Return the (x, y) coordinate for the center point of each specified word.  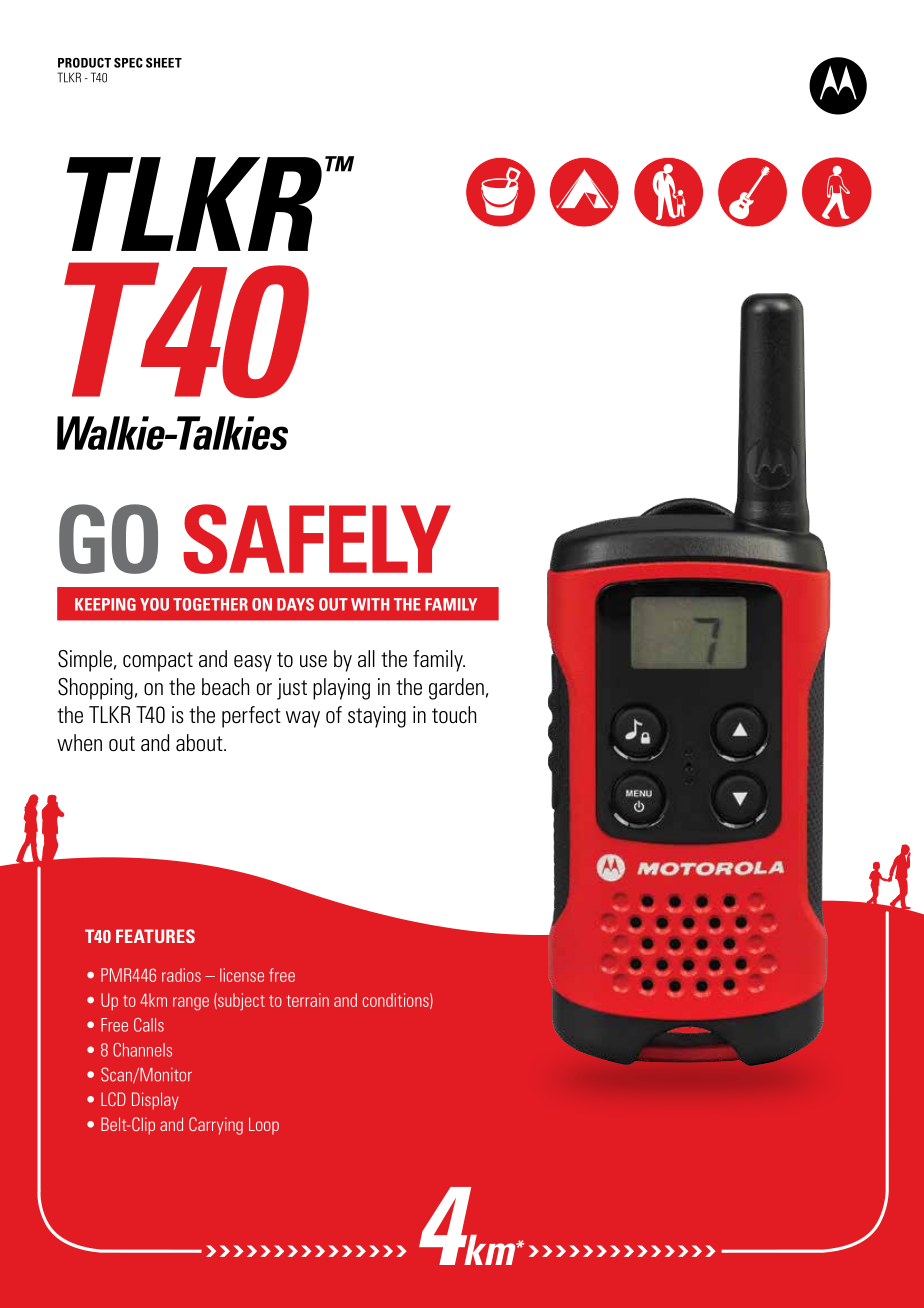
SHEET (164, 63)
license (242, 975)
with (370, 604)
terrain (308, 1000)
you (154, 604)
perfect (251, 717)
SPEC (128, 63)
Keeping (105, 604)
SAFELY (317, 539)
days (295, 604)
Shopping (95, 689)
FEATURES (155, 936)
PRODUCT (84, 63)
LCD (113, 1099)
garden (456, 689)
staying (377, 717)
